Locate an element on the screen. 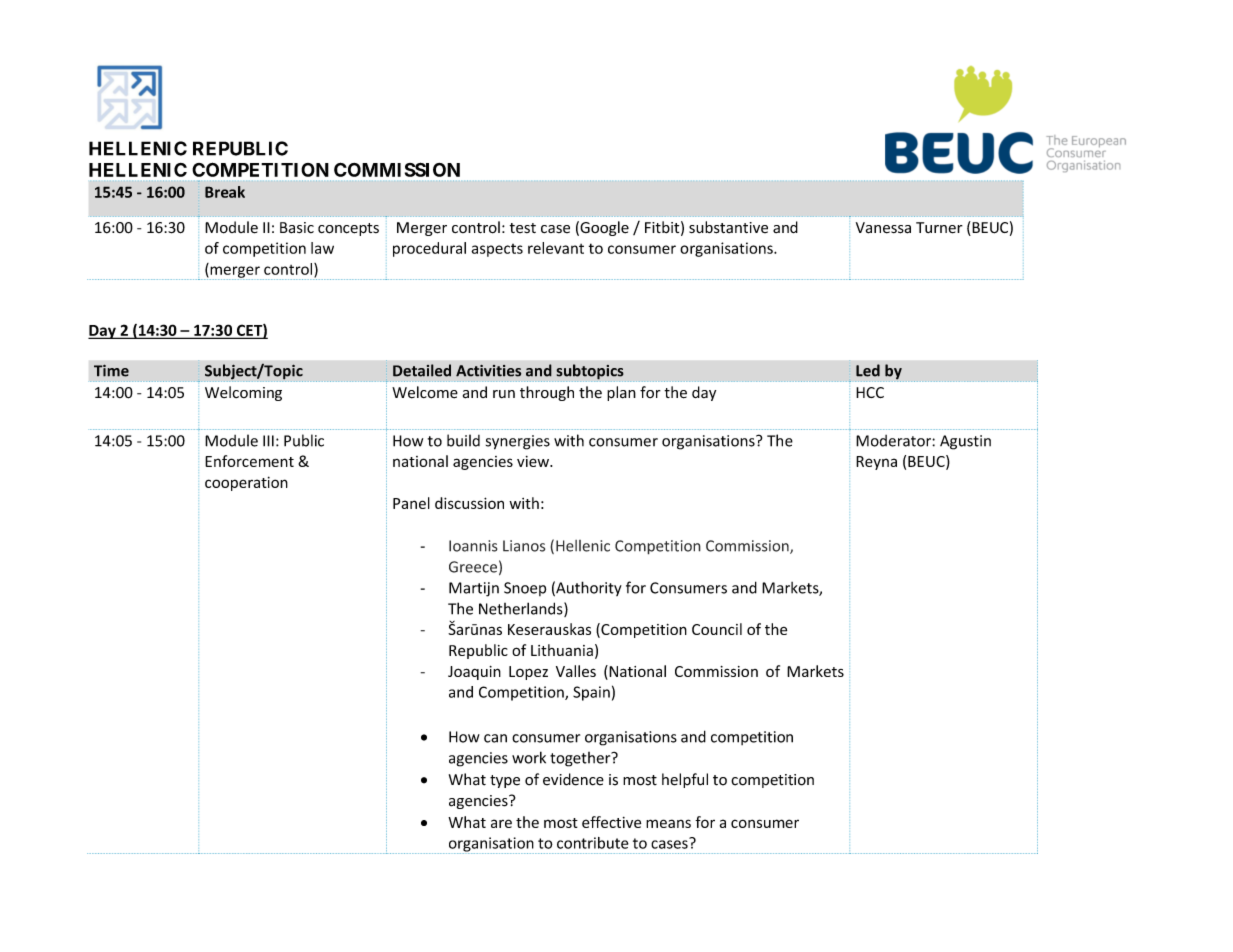 The image size is (1233, 952). Vanessa is located at coordinates (883, 228).
